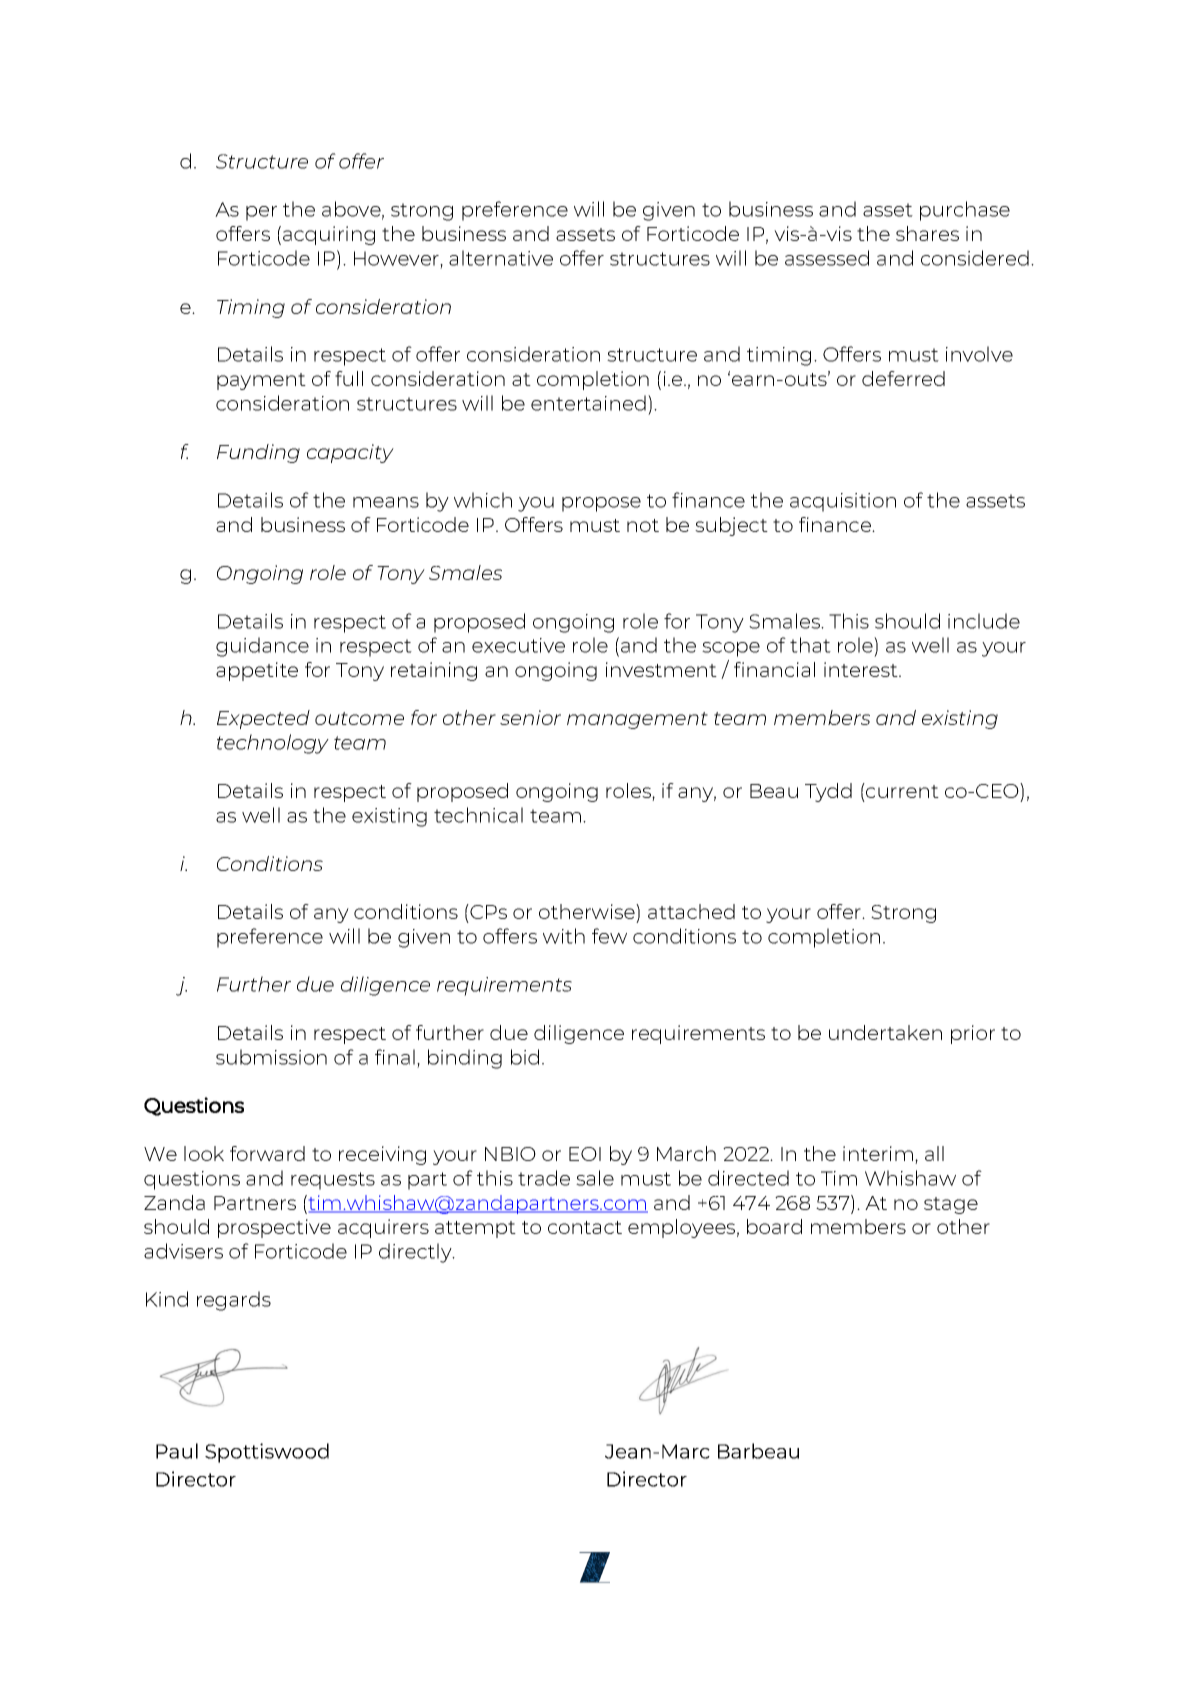  I want to click on forward, so click(267, 1153).
